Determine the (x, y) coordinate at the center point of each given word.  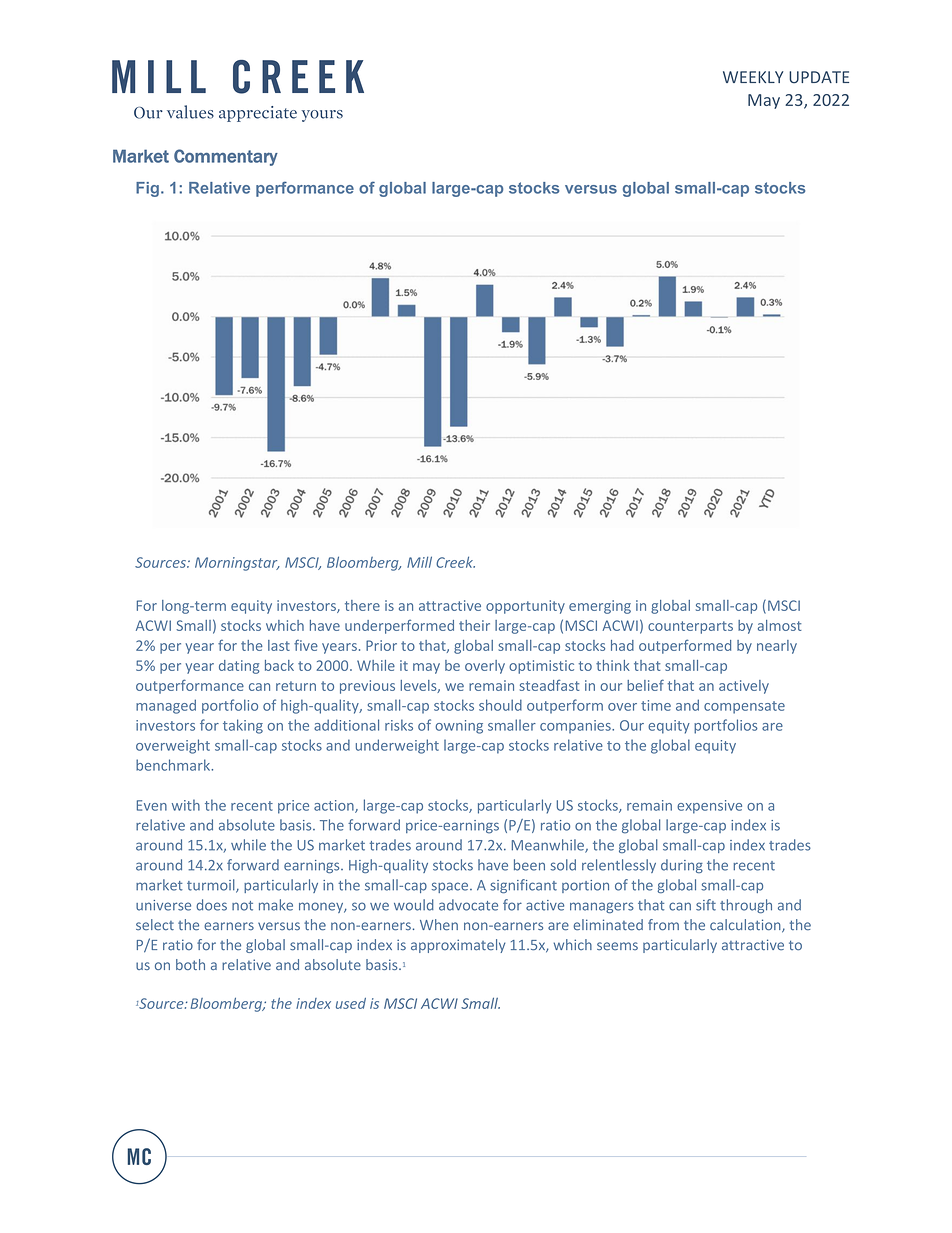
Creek (455, 562)
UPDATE (819, 77)
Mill (419, 562)
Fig (147, 189)
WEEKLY (753, 77)
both (190, 964)
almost (780, 625)
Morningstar (237, 564)
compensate (744, 707)
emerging (600, 607)
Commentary (226, 157)
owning (459, 727)
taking (243, 726)
